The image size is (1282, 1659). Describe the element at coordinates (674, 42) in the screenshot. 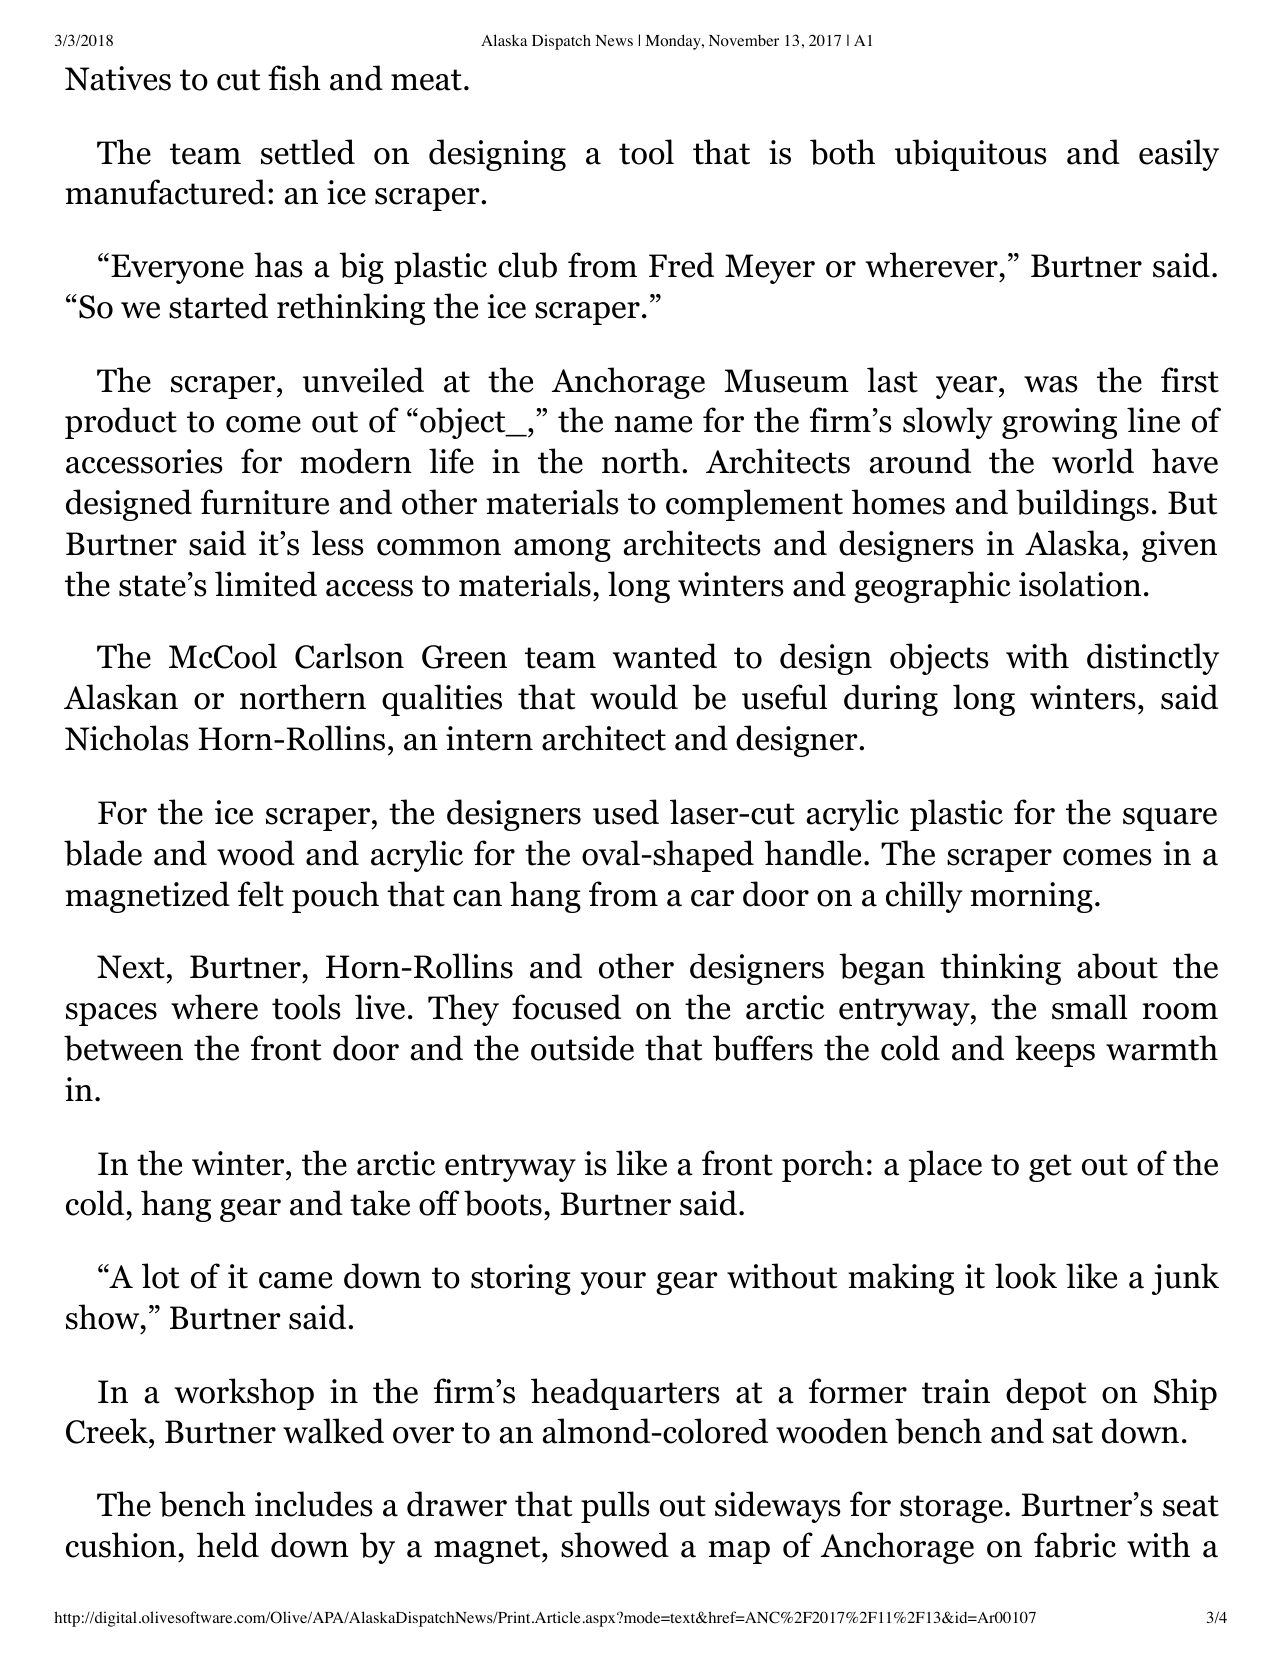

I see `Monday` at that location.
